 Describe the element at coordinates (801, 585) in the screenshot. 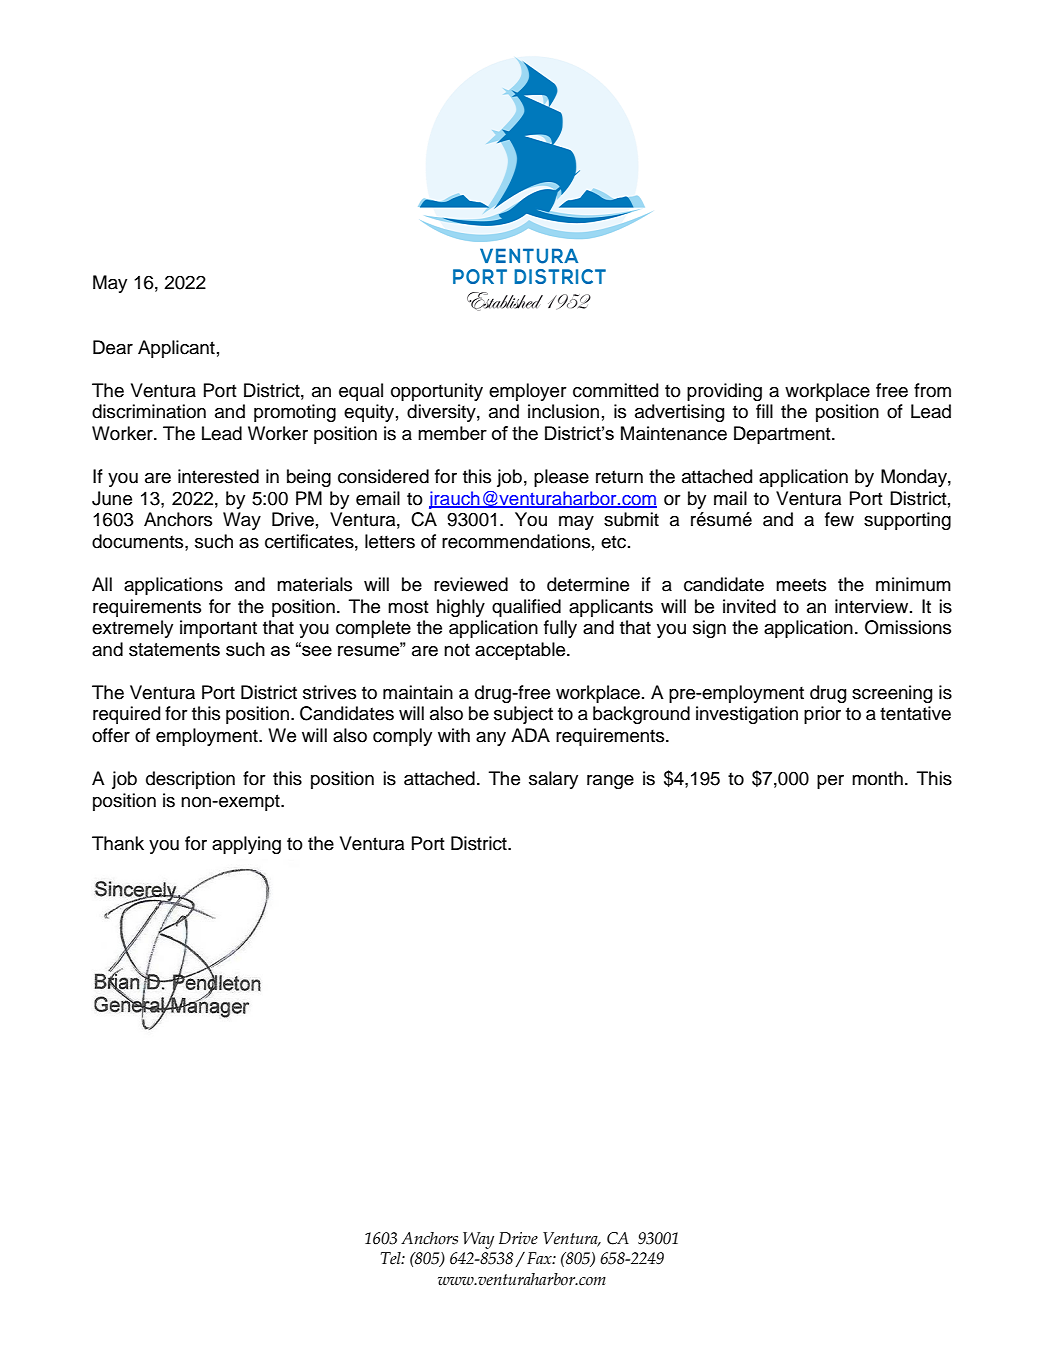

I see `meets` at that location.
